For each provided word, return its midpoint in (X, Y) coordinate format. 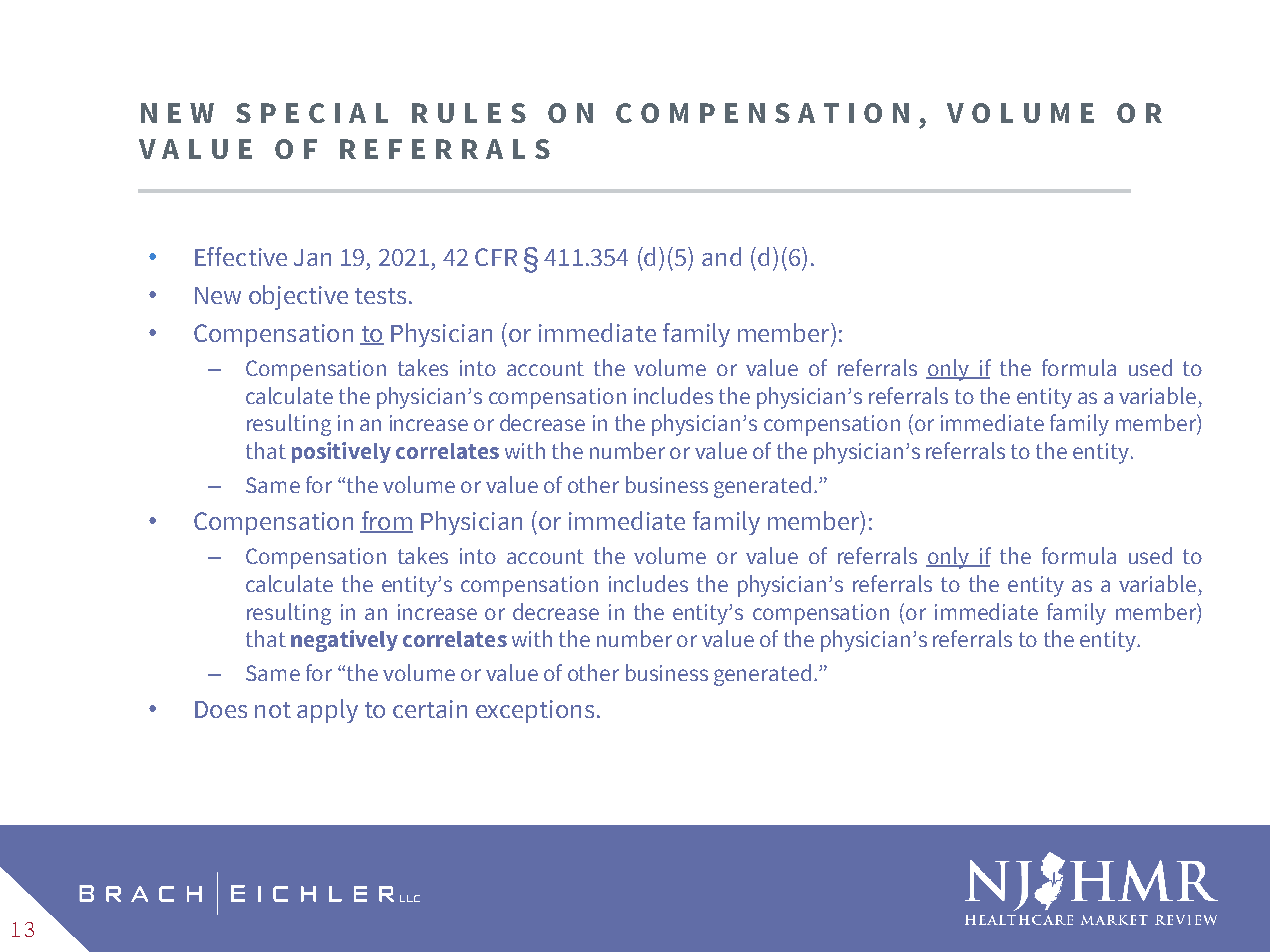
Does (221, 709)
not (273, 710)
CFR (496, 257)
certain (430, 709)
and (721, 256)
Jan (312, 257)
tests (380, 296)
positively (341, 452)
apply (327, 711)
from (386, 521)
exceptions (535, 711)
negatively (344, 641)
